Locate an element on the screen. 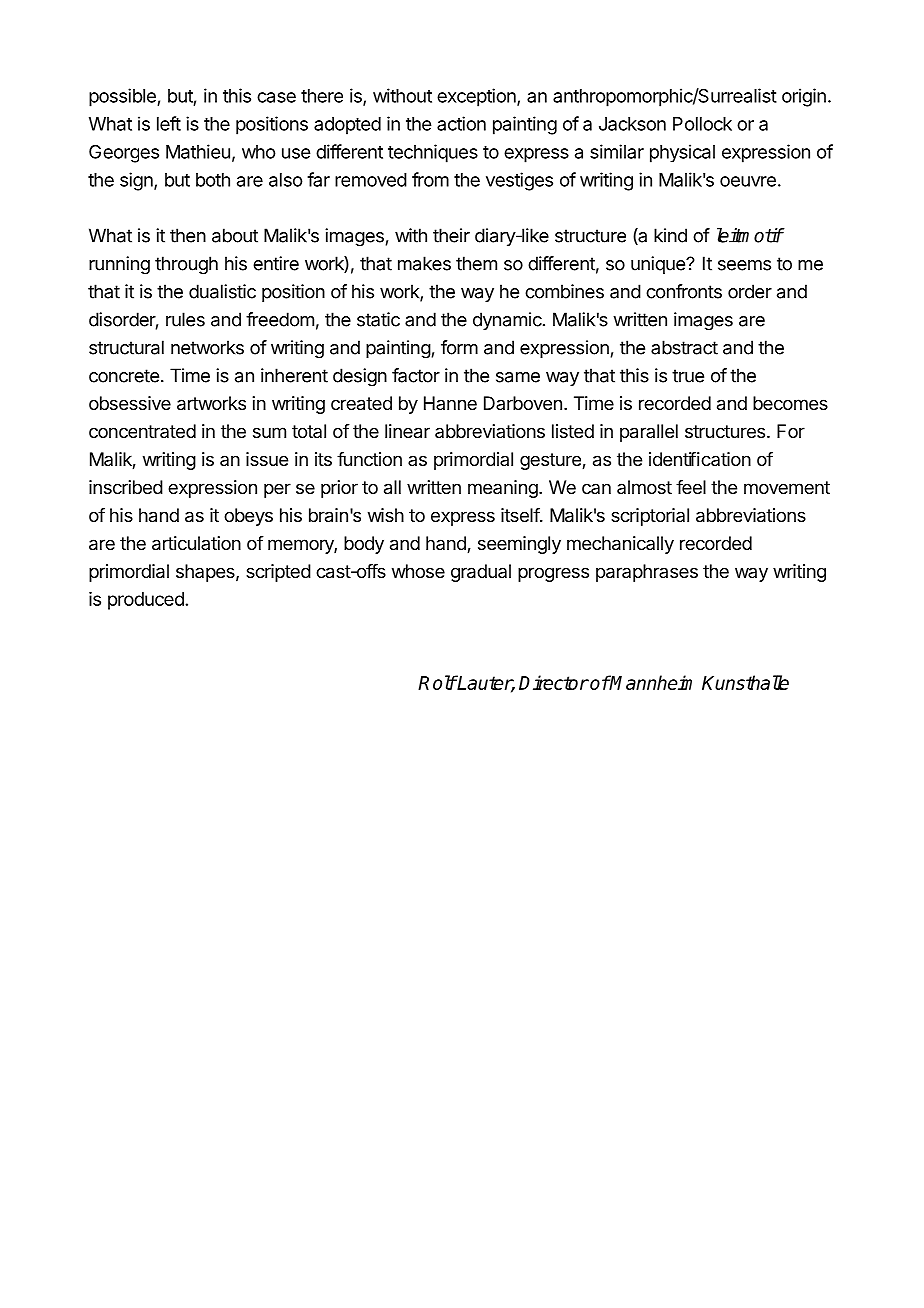 This screenshot has height=1308, width=924. both is located at coordinates (213, 180).
